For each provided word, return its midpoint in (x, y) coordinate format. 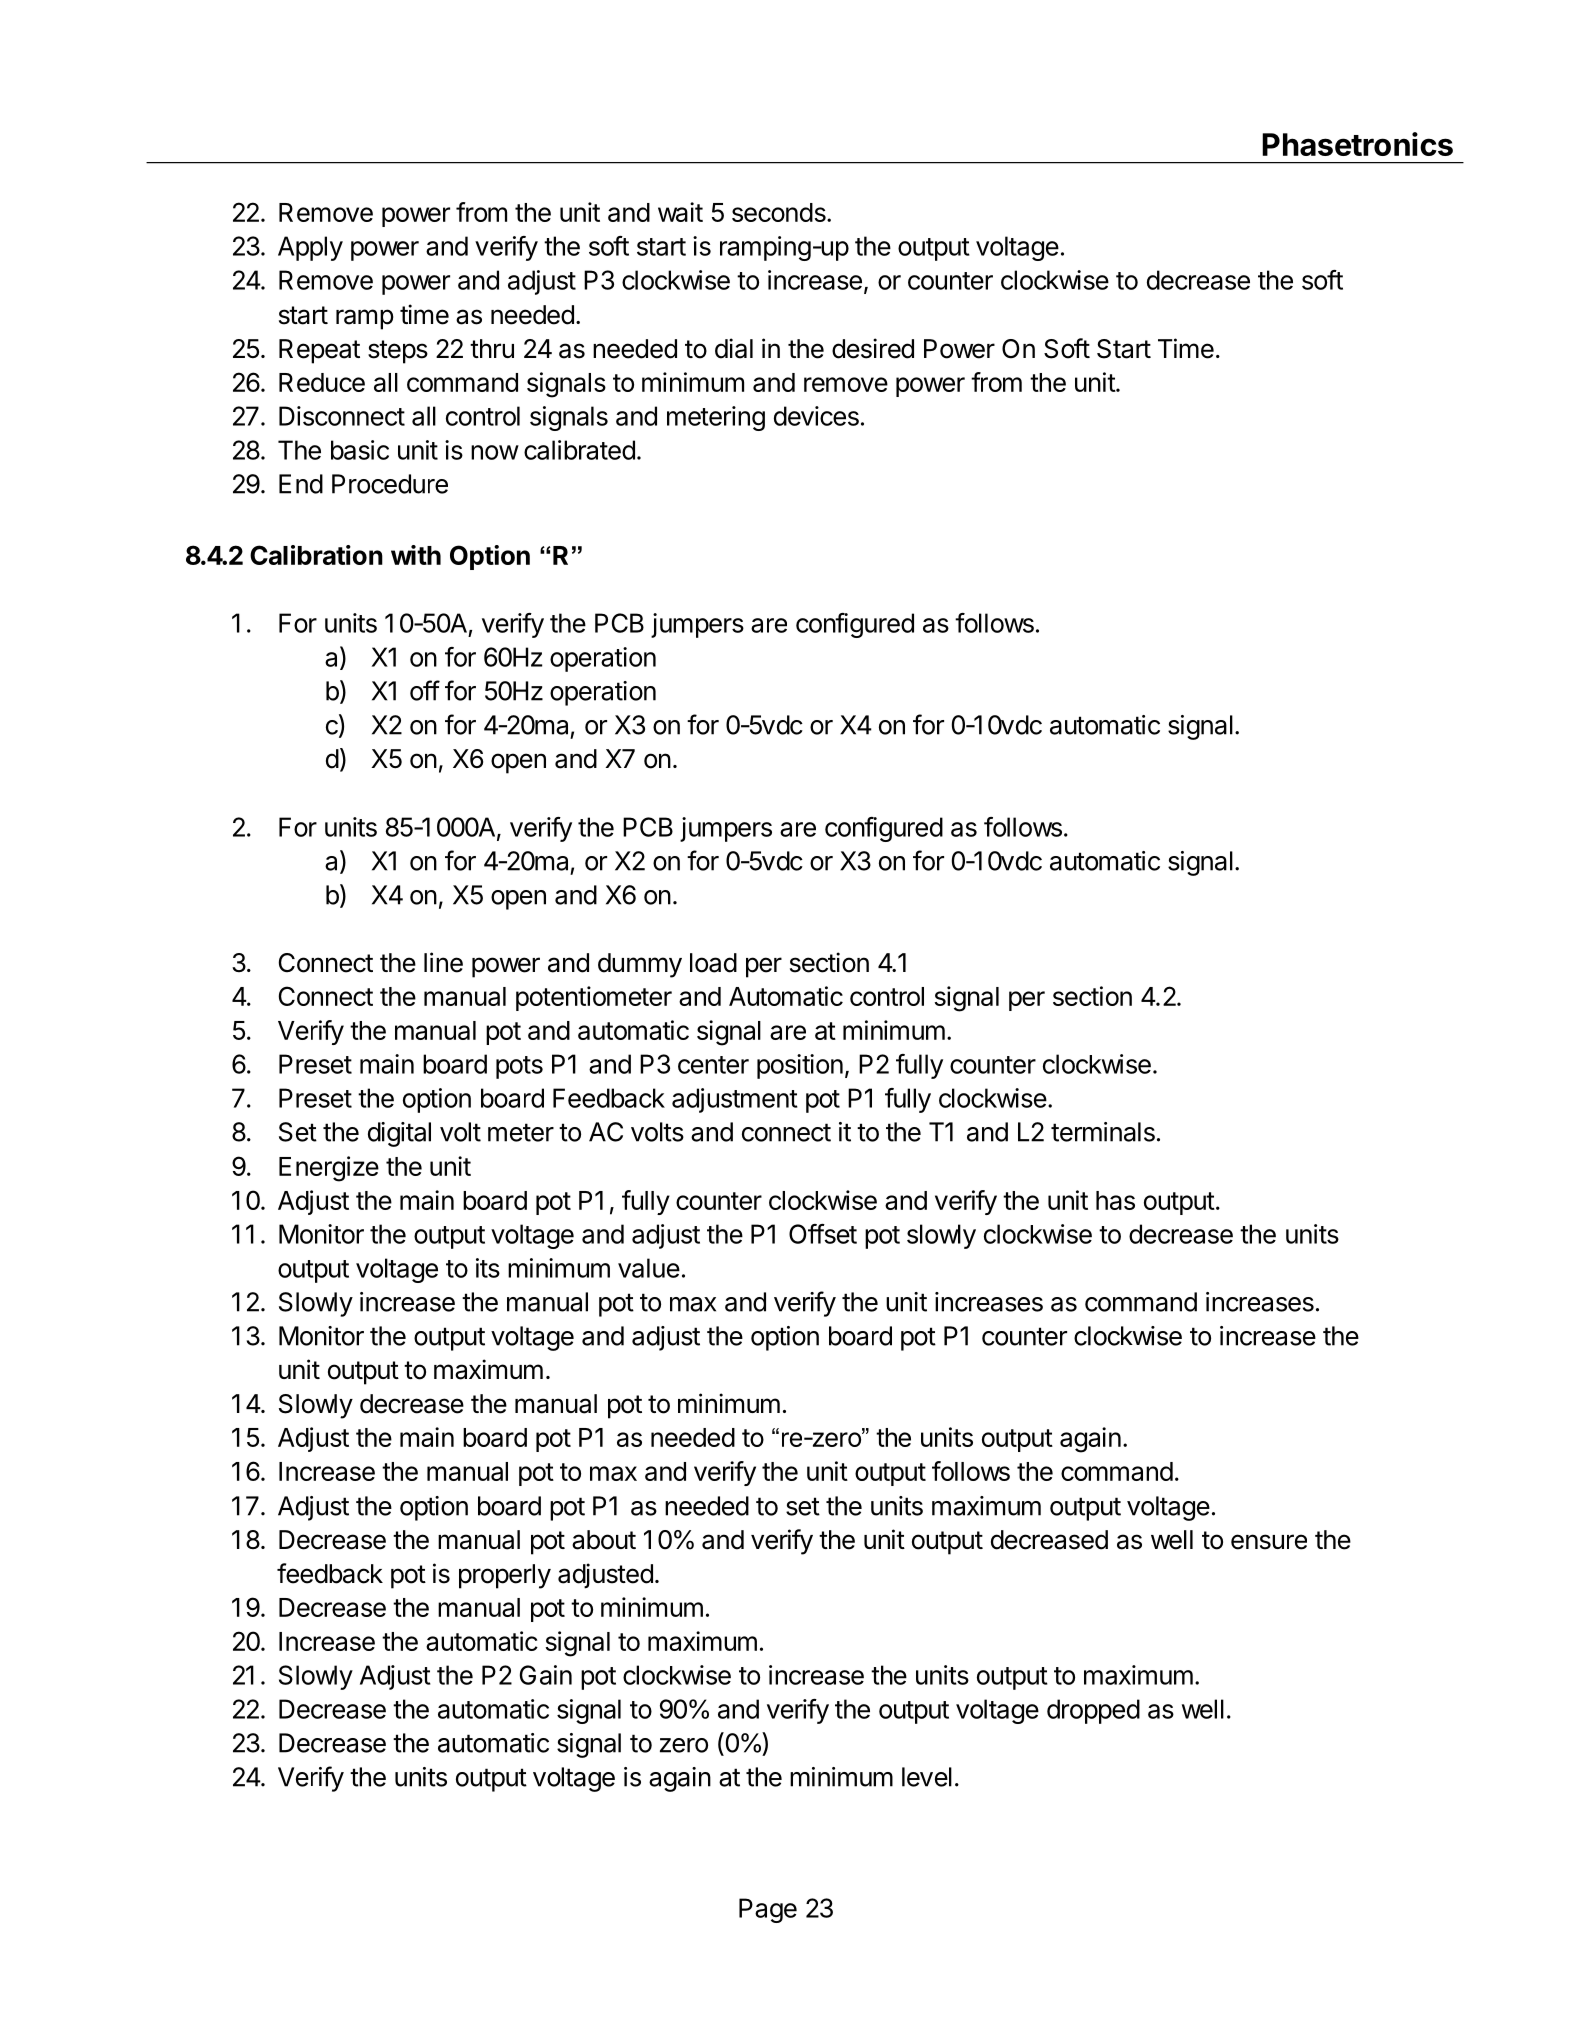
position (800, 1066)
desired (873, 348)
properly (505, 1576)
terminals (1103, 1132)
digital (399, 1134)
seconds (780, 212)
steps (398, 352)
